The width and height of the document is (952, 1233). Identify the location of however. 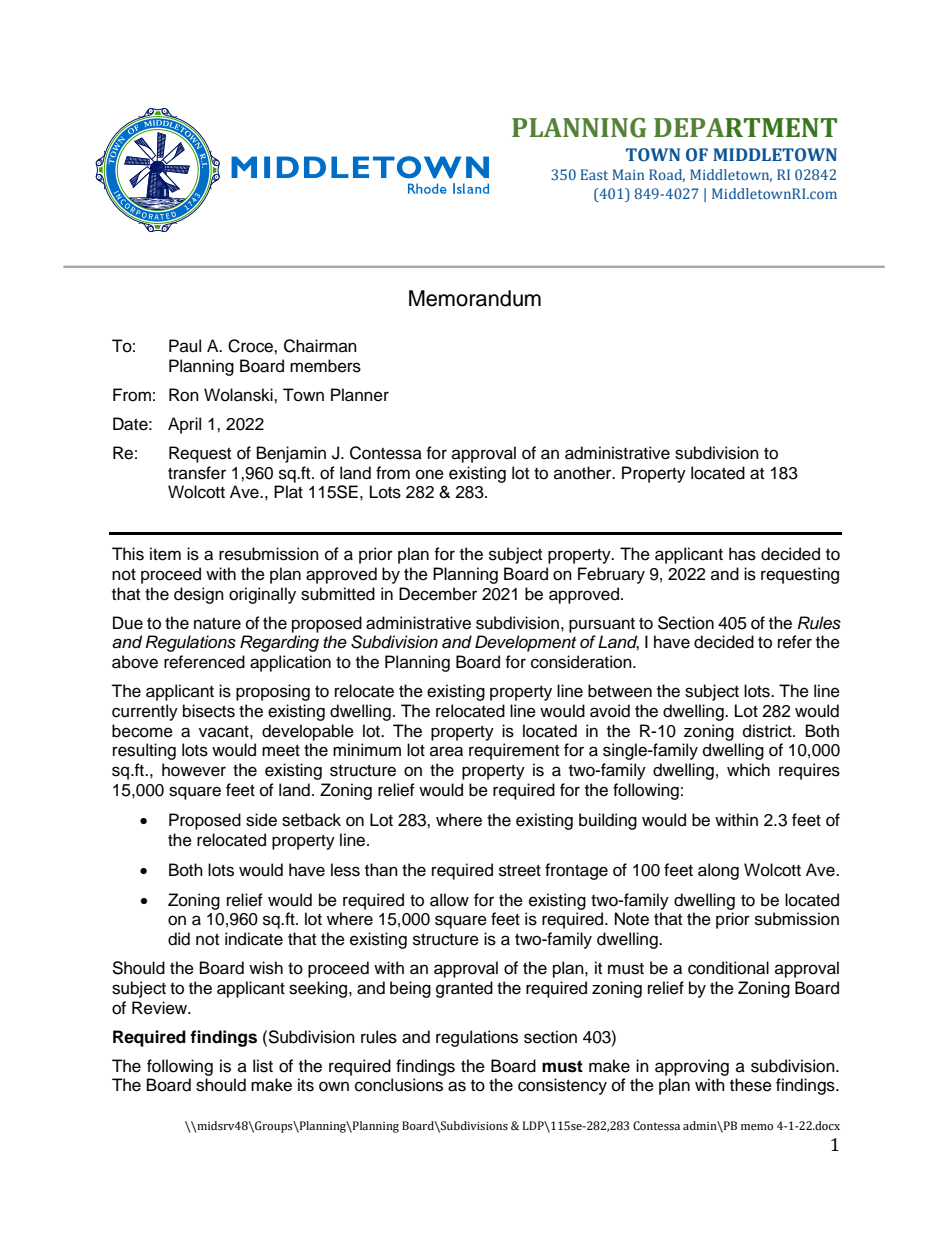
(194, 770).
